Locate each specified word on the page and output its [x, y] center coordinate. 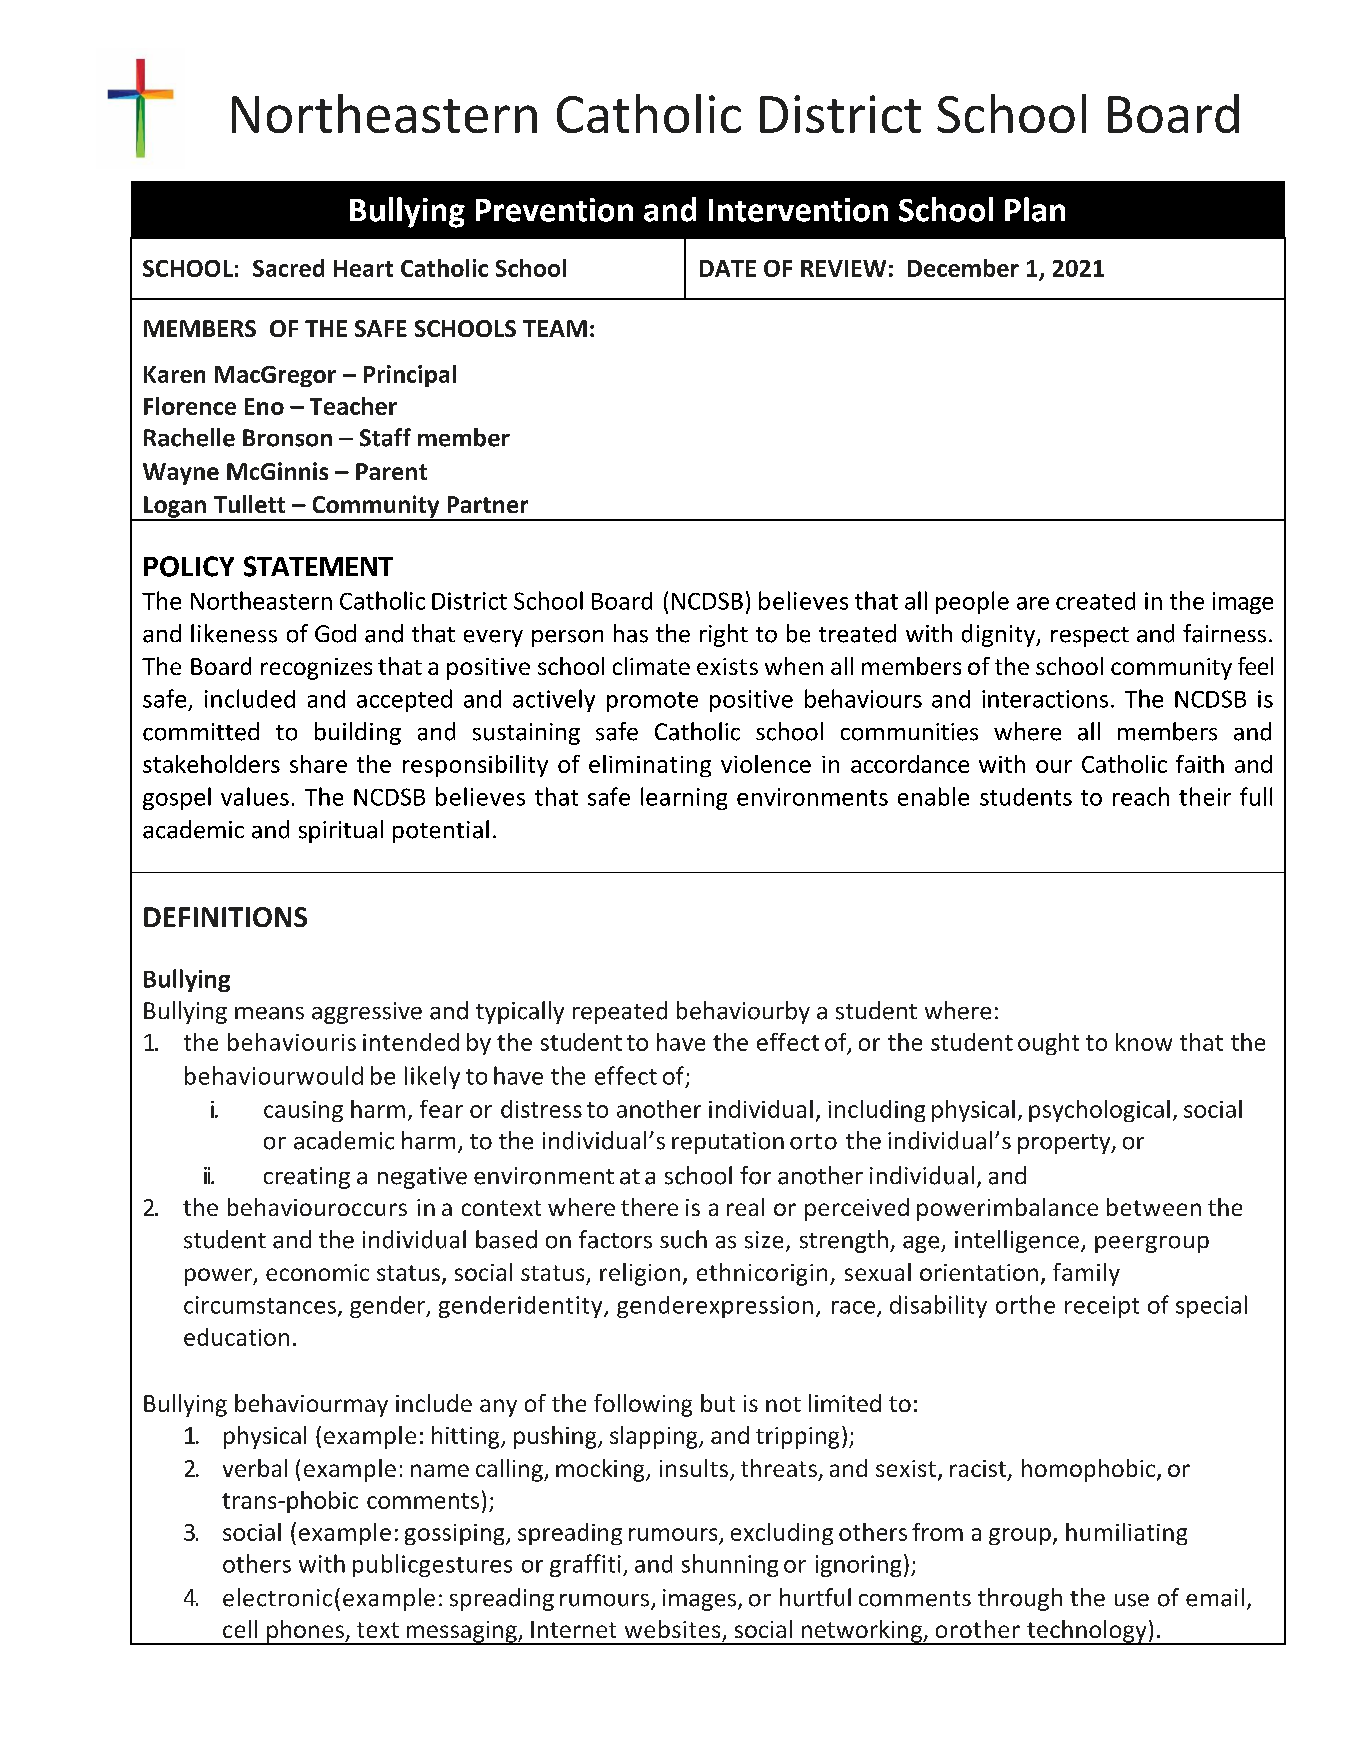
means [269, 1013]
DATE [728, 268]
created [1095, 601]
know [1144, 1042]
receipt [1102, 1307]
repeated [620, 1012]
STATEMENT [318, 566]
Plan [1035, 209]
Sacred [288, 268]
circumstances [260, 1305]
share [318, 764]
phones [305, 1632]
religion [640, 1274]
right [724, 635]
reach [1141, 796]
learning [684, 798]
